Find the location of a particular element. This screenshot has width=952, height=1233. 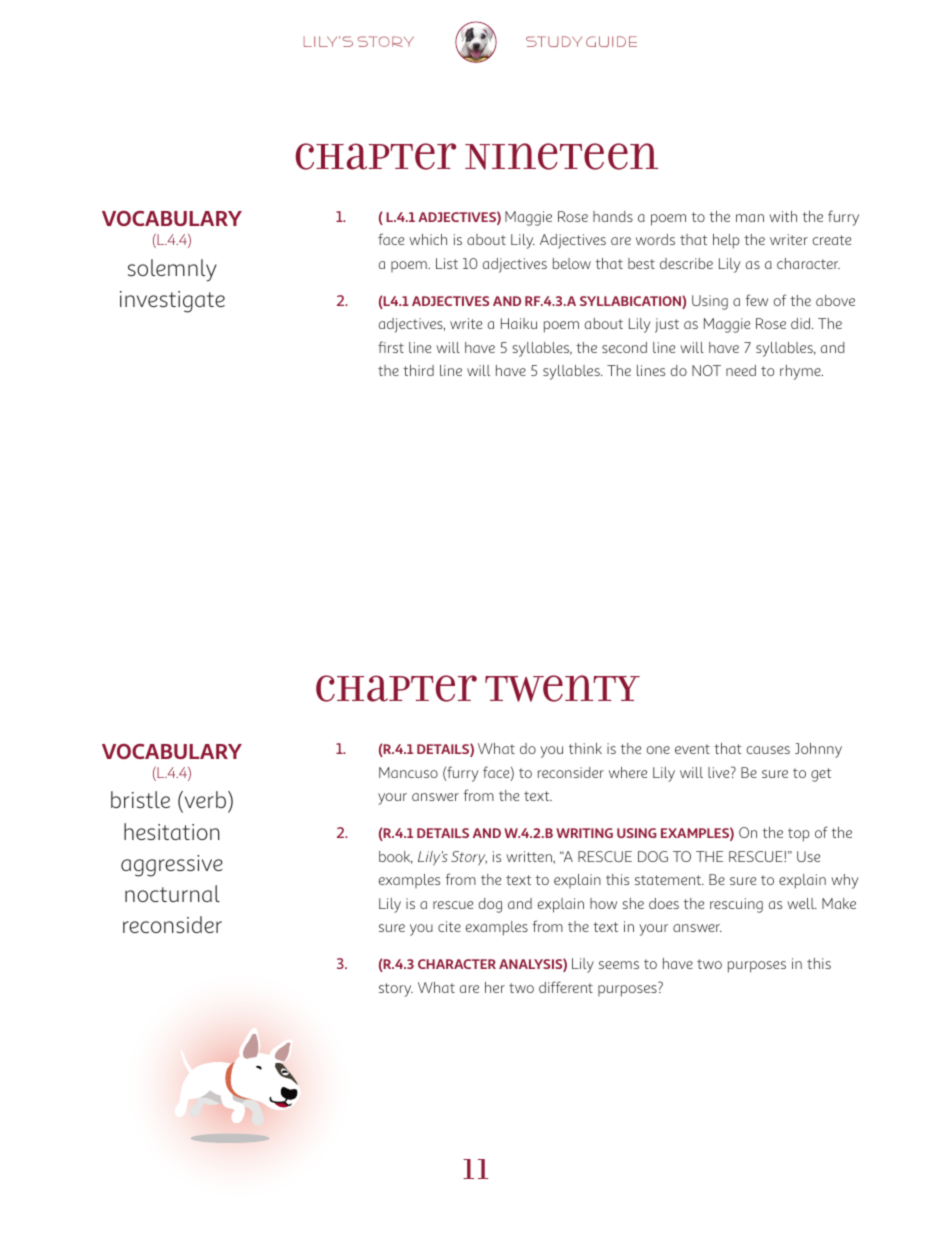

third is located at coordinates (418, 370).
